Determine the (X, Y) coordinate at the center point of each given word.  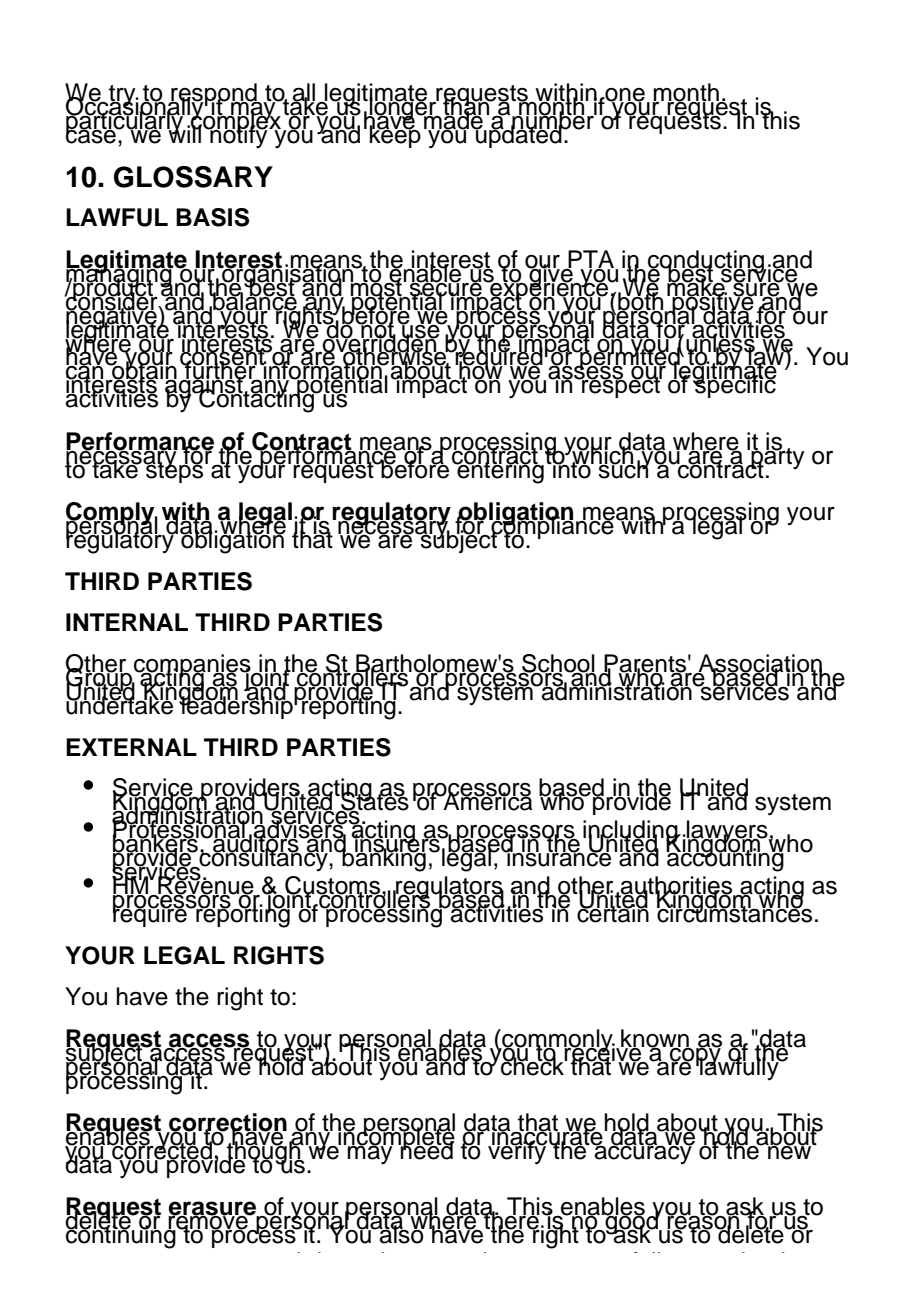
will (184, 133)
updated (519, 135)
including (631, 833)
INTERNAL (127, 622)
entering (499, 470)
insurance (558, 856)
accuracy (643, 1153)
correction (227, 1123)
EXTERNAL (131, 747)
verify (517, 1152)
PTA (591, 260)
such (624, 468)
